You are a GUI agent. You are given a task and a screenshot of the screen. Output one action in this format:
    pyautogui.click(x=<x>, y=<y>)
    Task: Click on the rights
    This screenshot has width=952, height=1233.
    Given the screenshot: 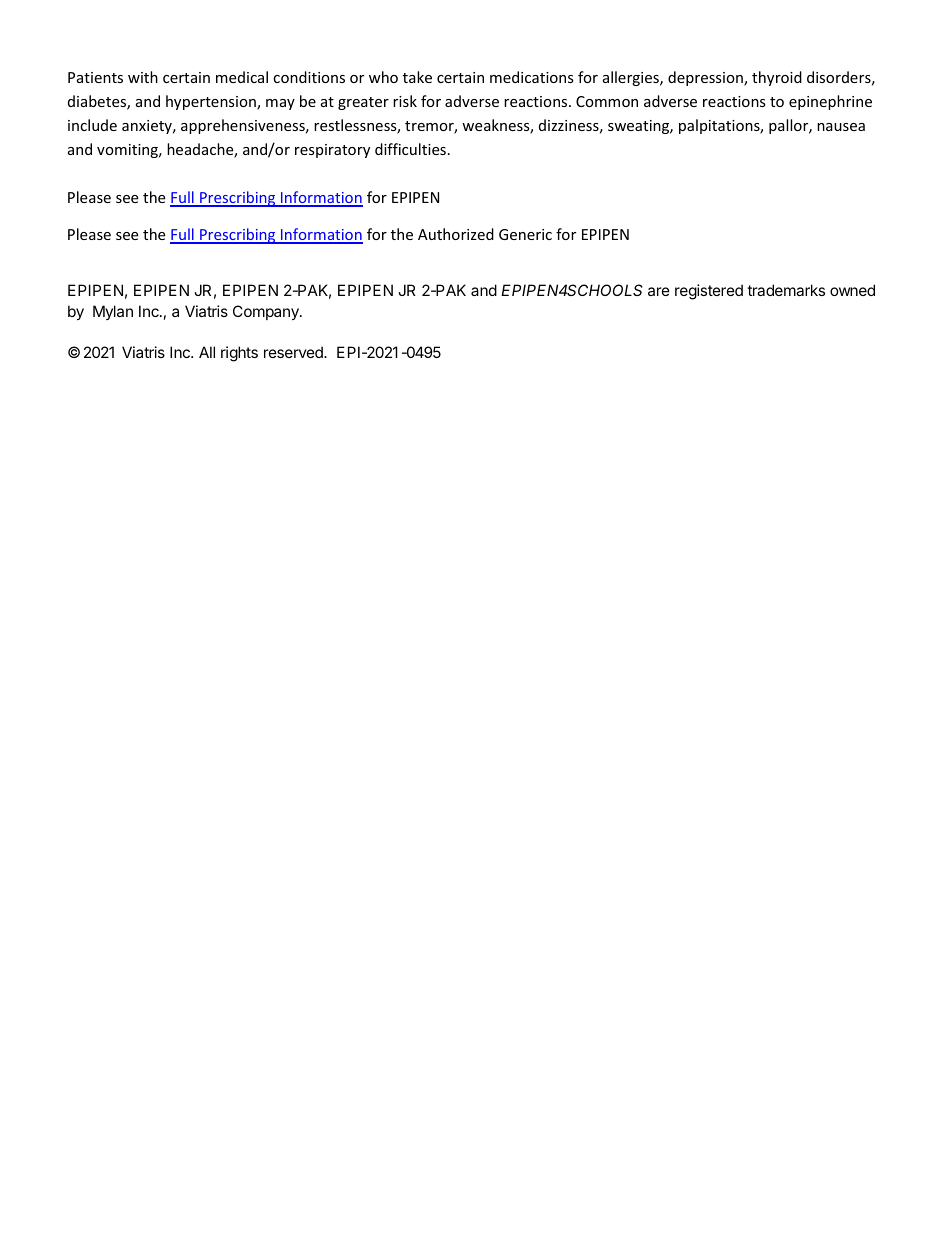 What is the action you would take?
    pyautogui.click(x=239, y=354)
